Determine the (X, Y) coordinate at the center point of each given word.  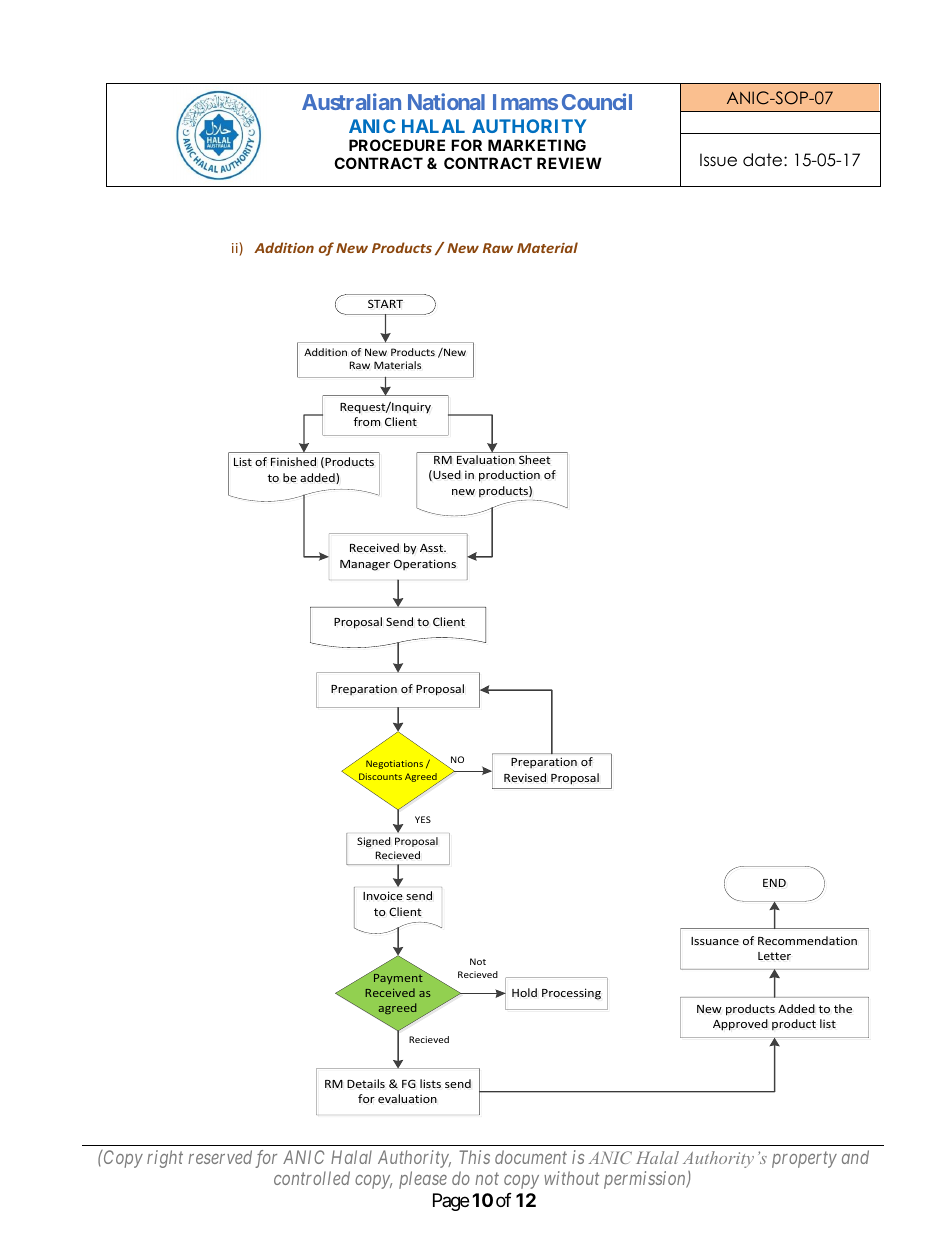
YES (423, 819)
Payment (398, 979)
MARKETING (537, 145)
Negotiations (394, 764)
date (764, 160)
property (804, 1160)
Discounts (380, 778)
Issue (718, 160)
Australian (351, 101)
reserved (220, 1157)
